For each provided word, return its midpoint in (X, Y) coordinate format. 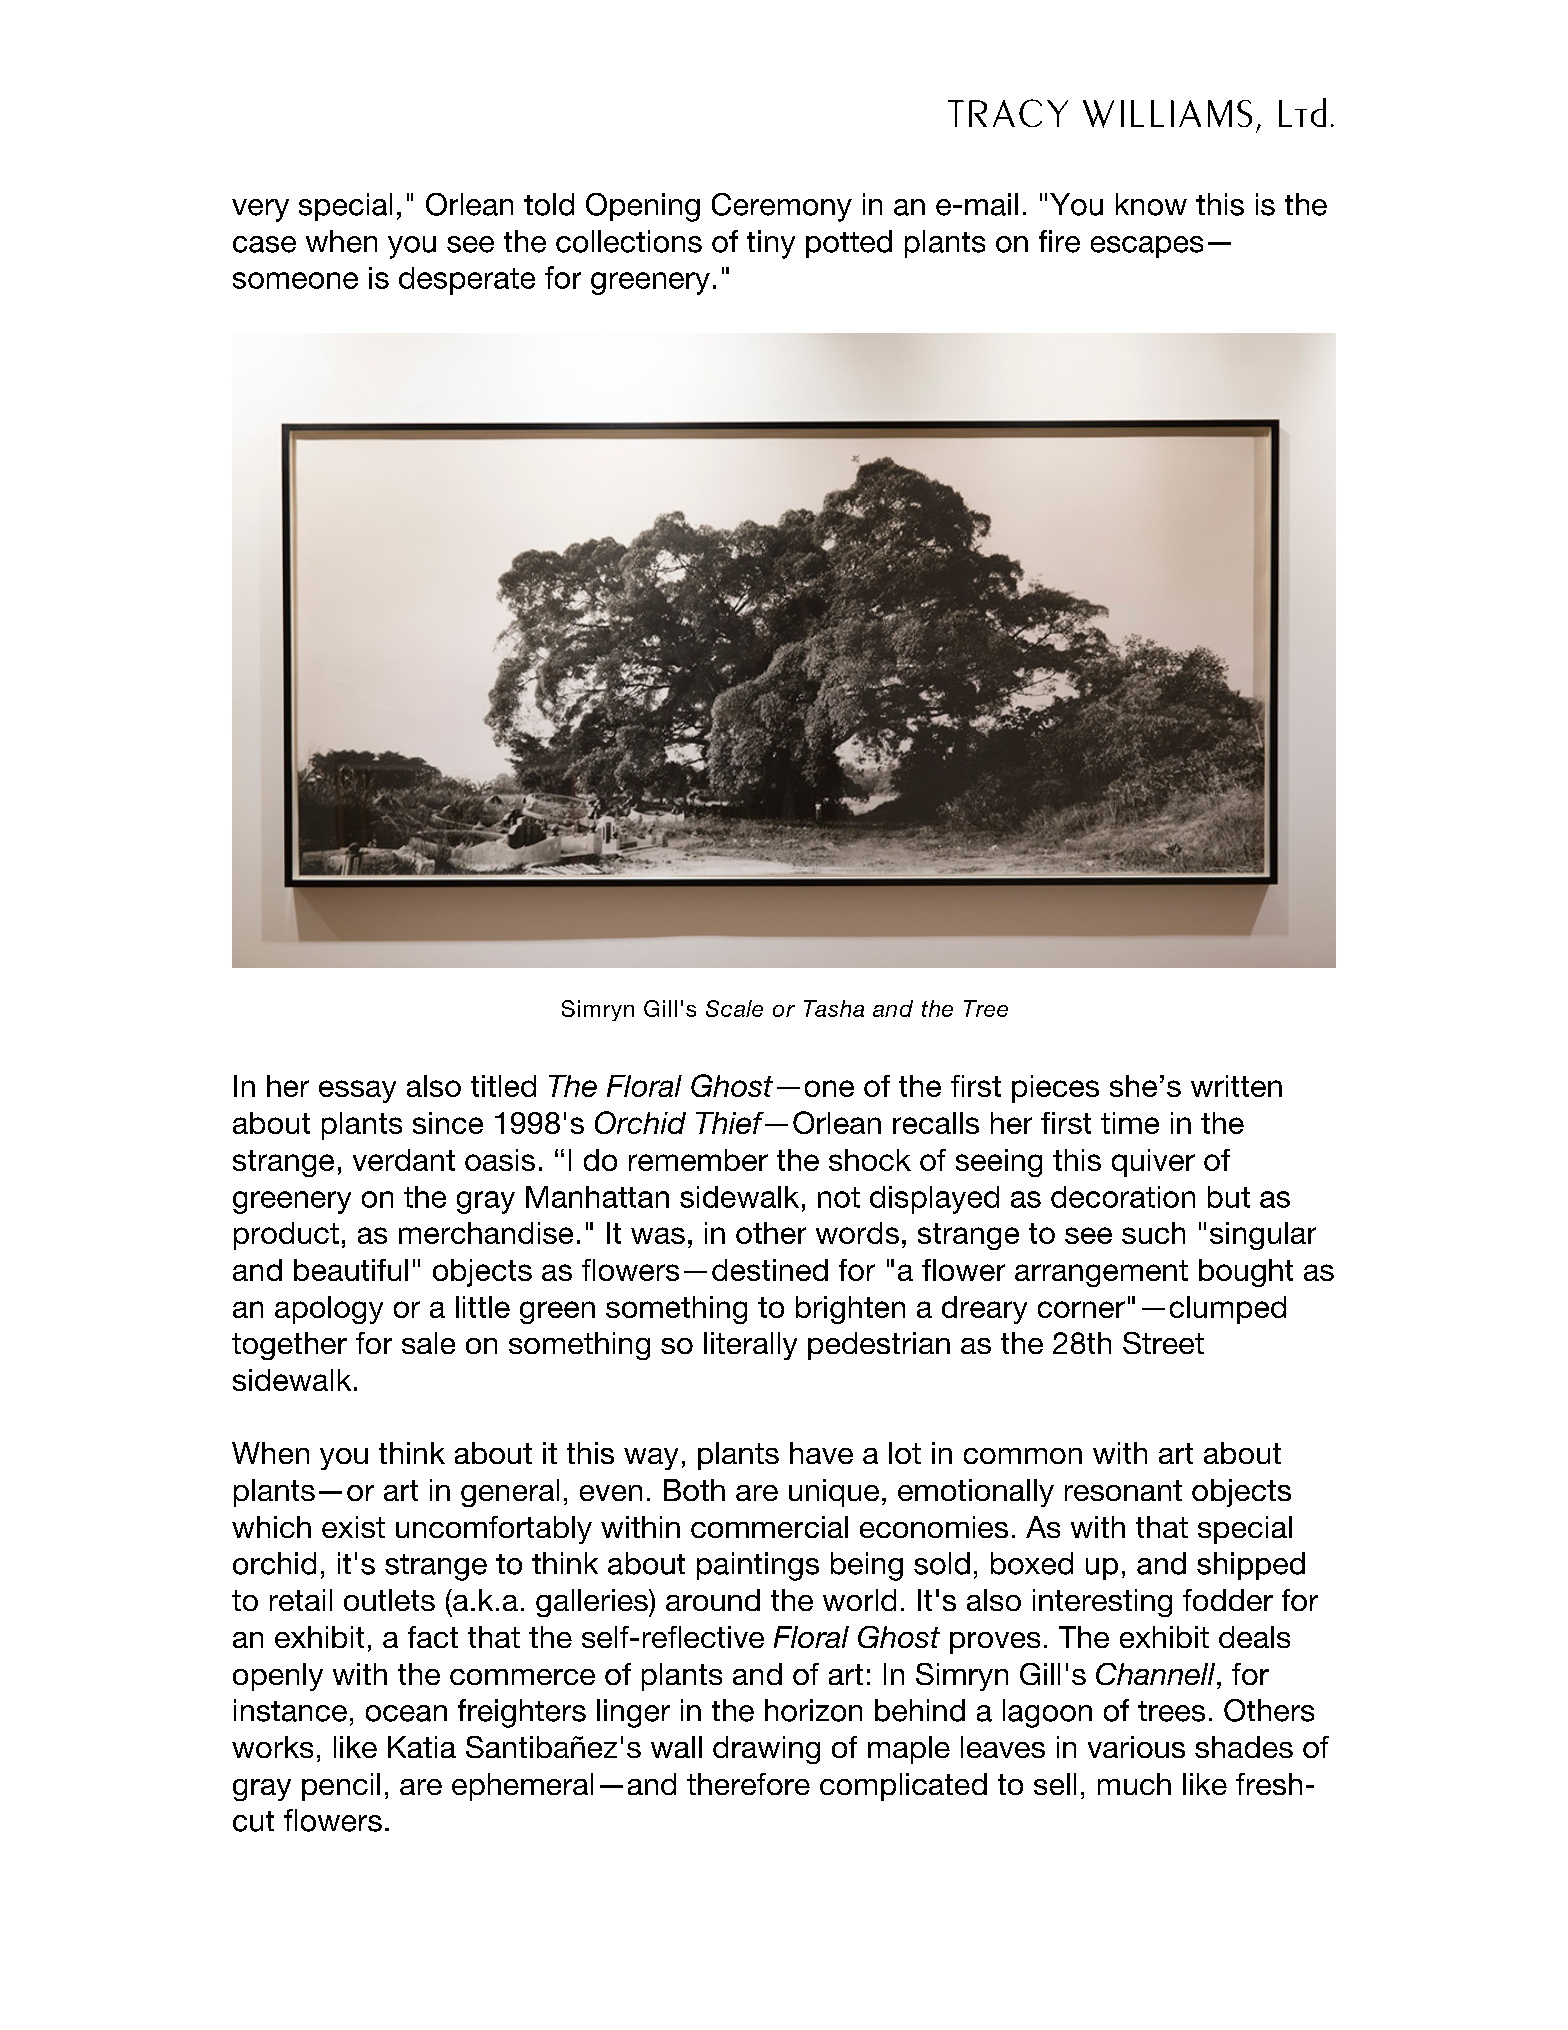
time (1130, 1123)
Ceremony (782, 207)
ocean (406, 1713)
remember (698, 1160)
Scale (734, 1008)
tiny (771, 244)
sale (428, 1343)
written (1236, 1086)
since (448, 1123)
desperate (467, 281)
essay (357, 1091)
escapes (1147, 247)
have (821, 1453)
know (1151, 204)
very (260, 210)
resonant (1123, 1490)
